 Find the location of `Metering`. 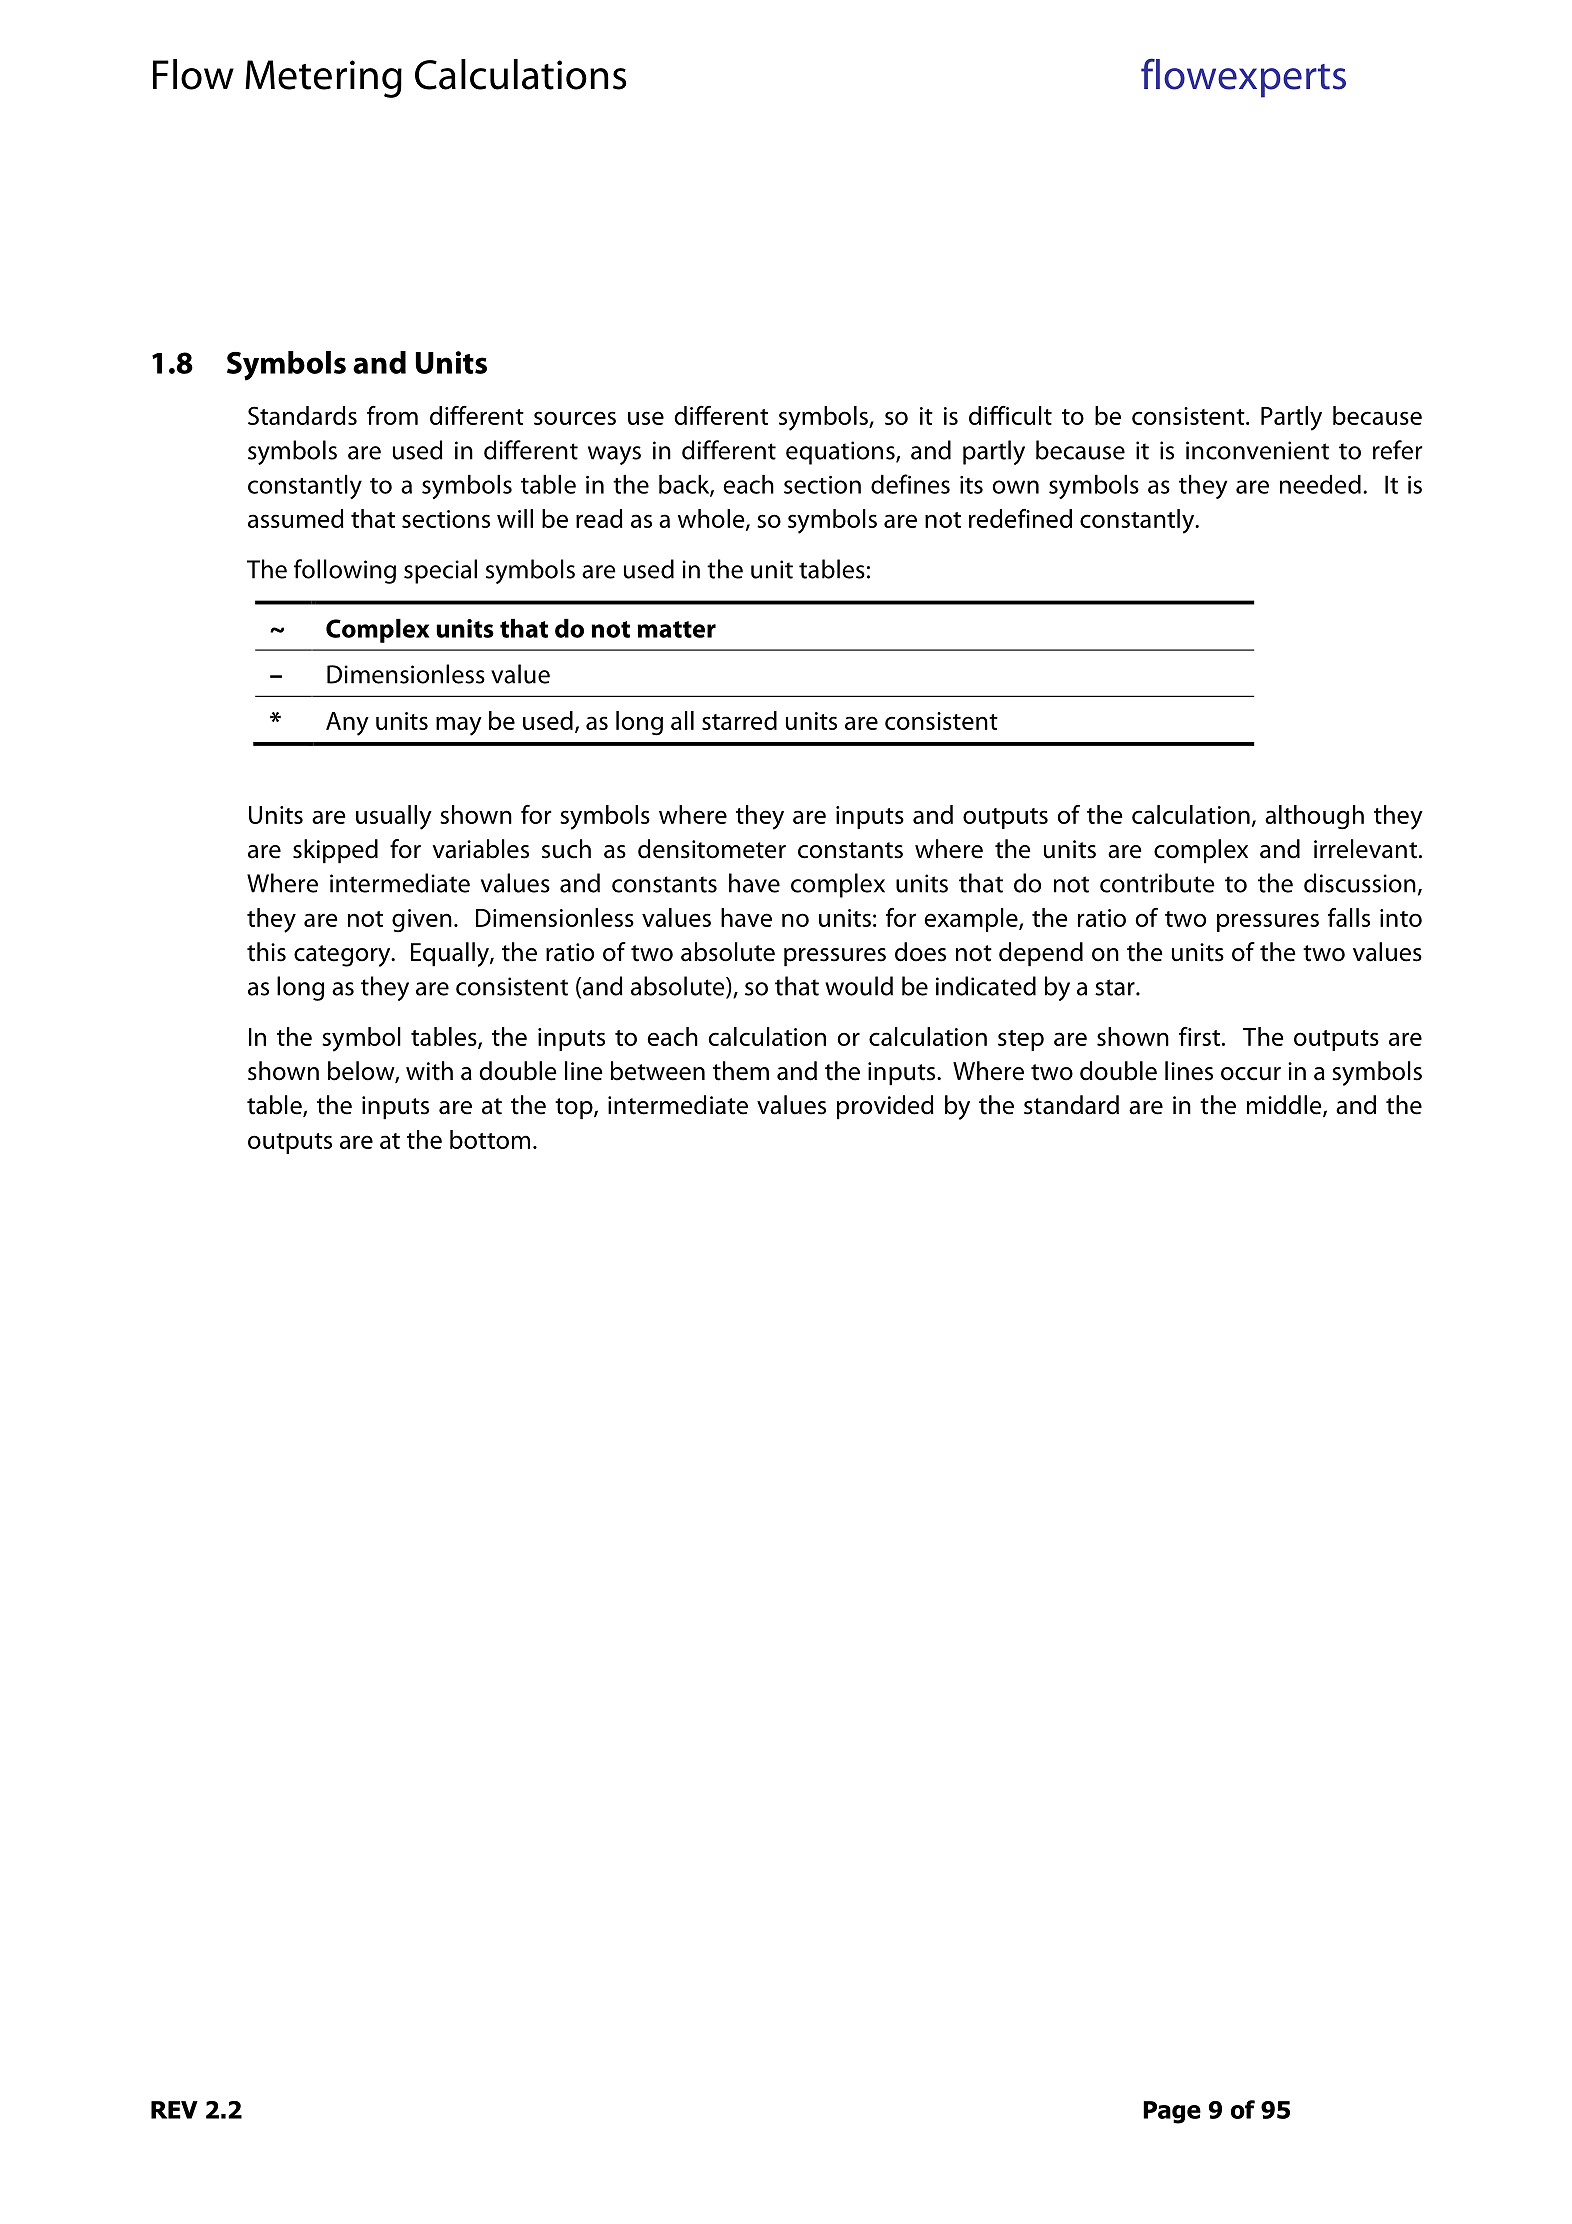

Metering is located at coordinates (323, 79).
